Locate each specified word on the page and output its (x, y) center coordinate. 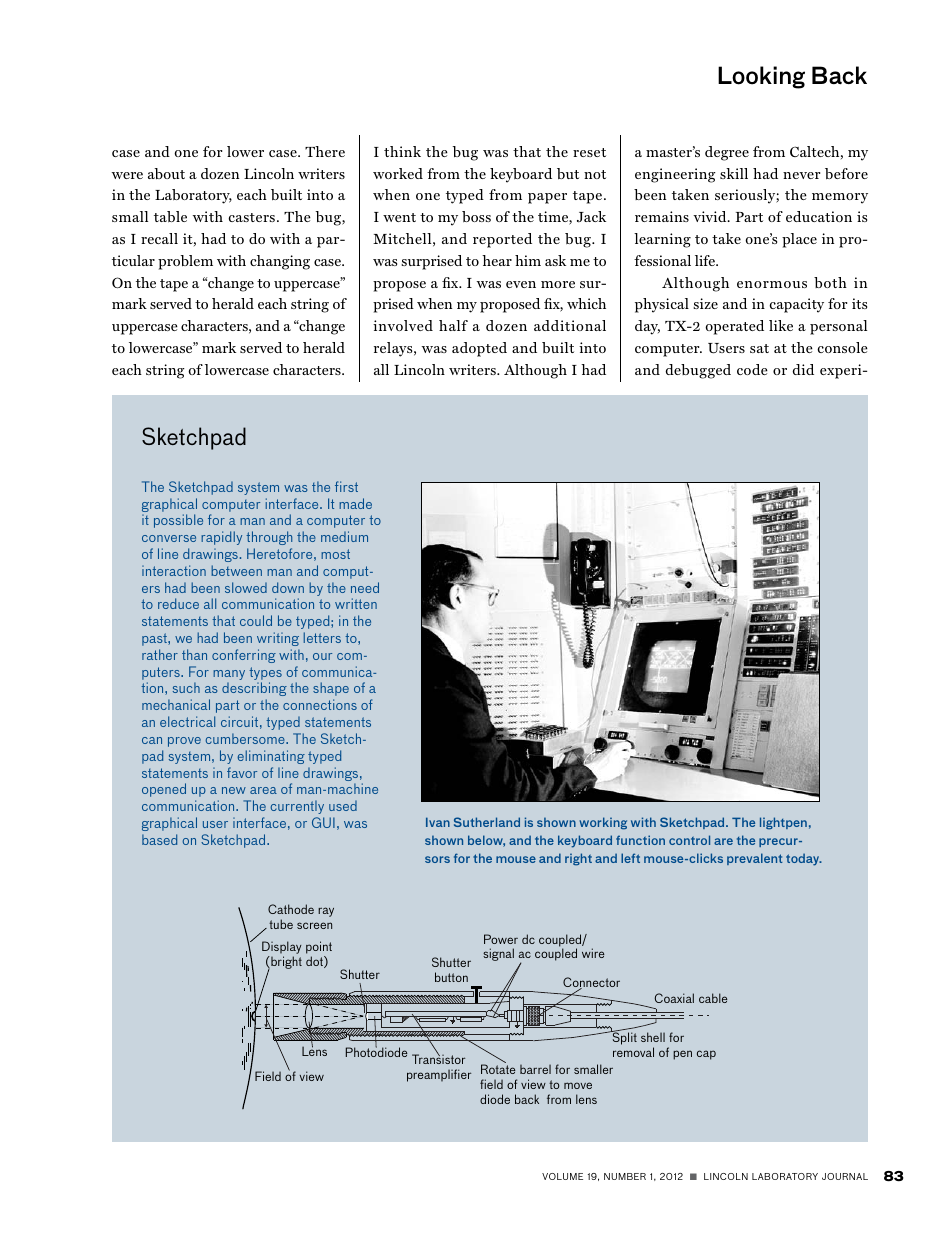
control (689, 840)
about (166, 173)
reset (589, 152)
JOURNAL (845, 1176)
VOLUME (562, 1176)
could (256, 620)
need (365, 587)
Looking (761, 77)
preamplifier (439, 1075)
